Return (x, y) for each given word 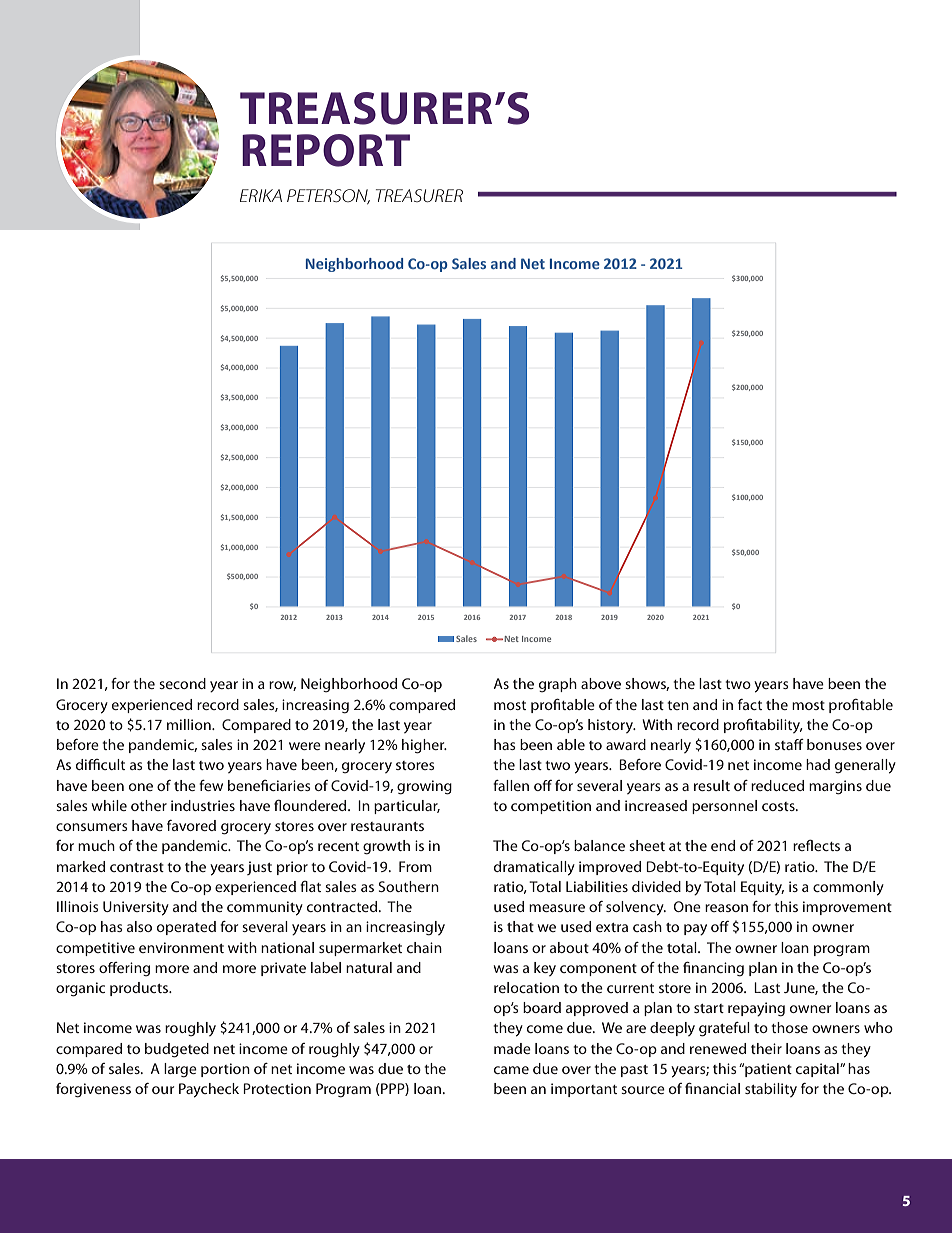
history (612, 726)
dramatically (534, 868)
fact (750, 704)
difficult (100, 764)
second (182, 683)
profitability (763, 726)
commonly (848, 888)
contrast (137, 867)
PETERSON (328, 196)
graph (558, 685)
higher (424, 746)
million (190, 724)
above (601, 683)
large (180, 1070)
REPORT (326, 150)
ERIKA (261, 195)
